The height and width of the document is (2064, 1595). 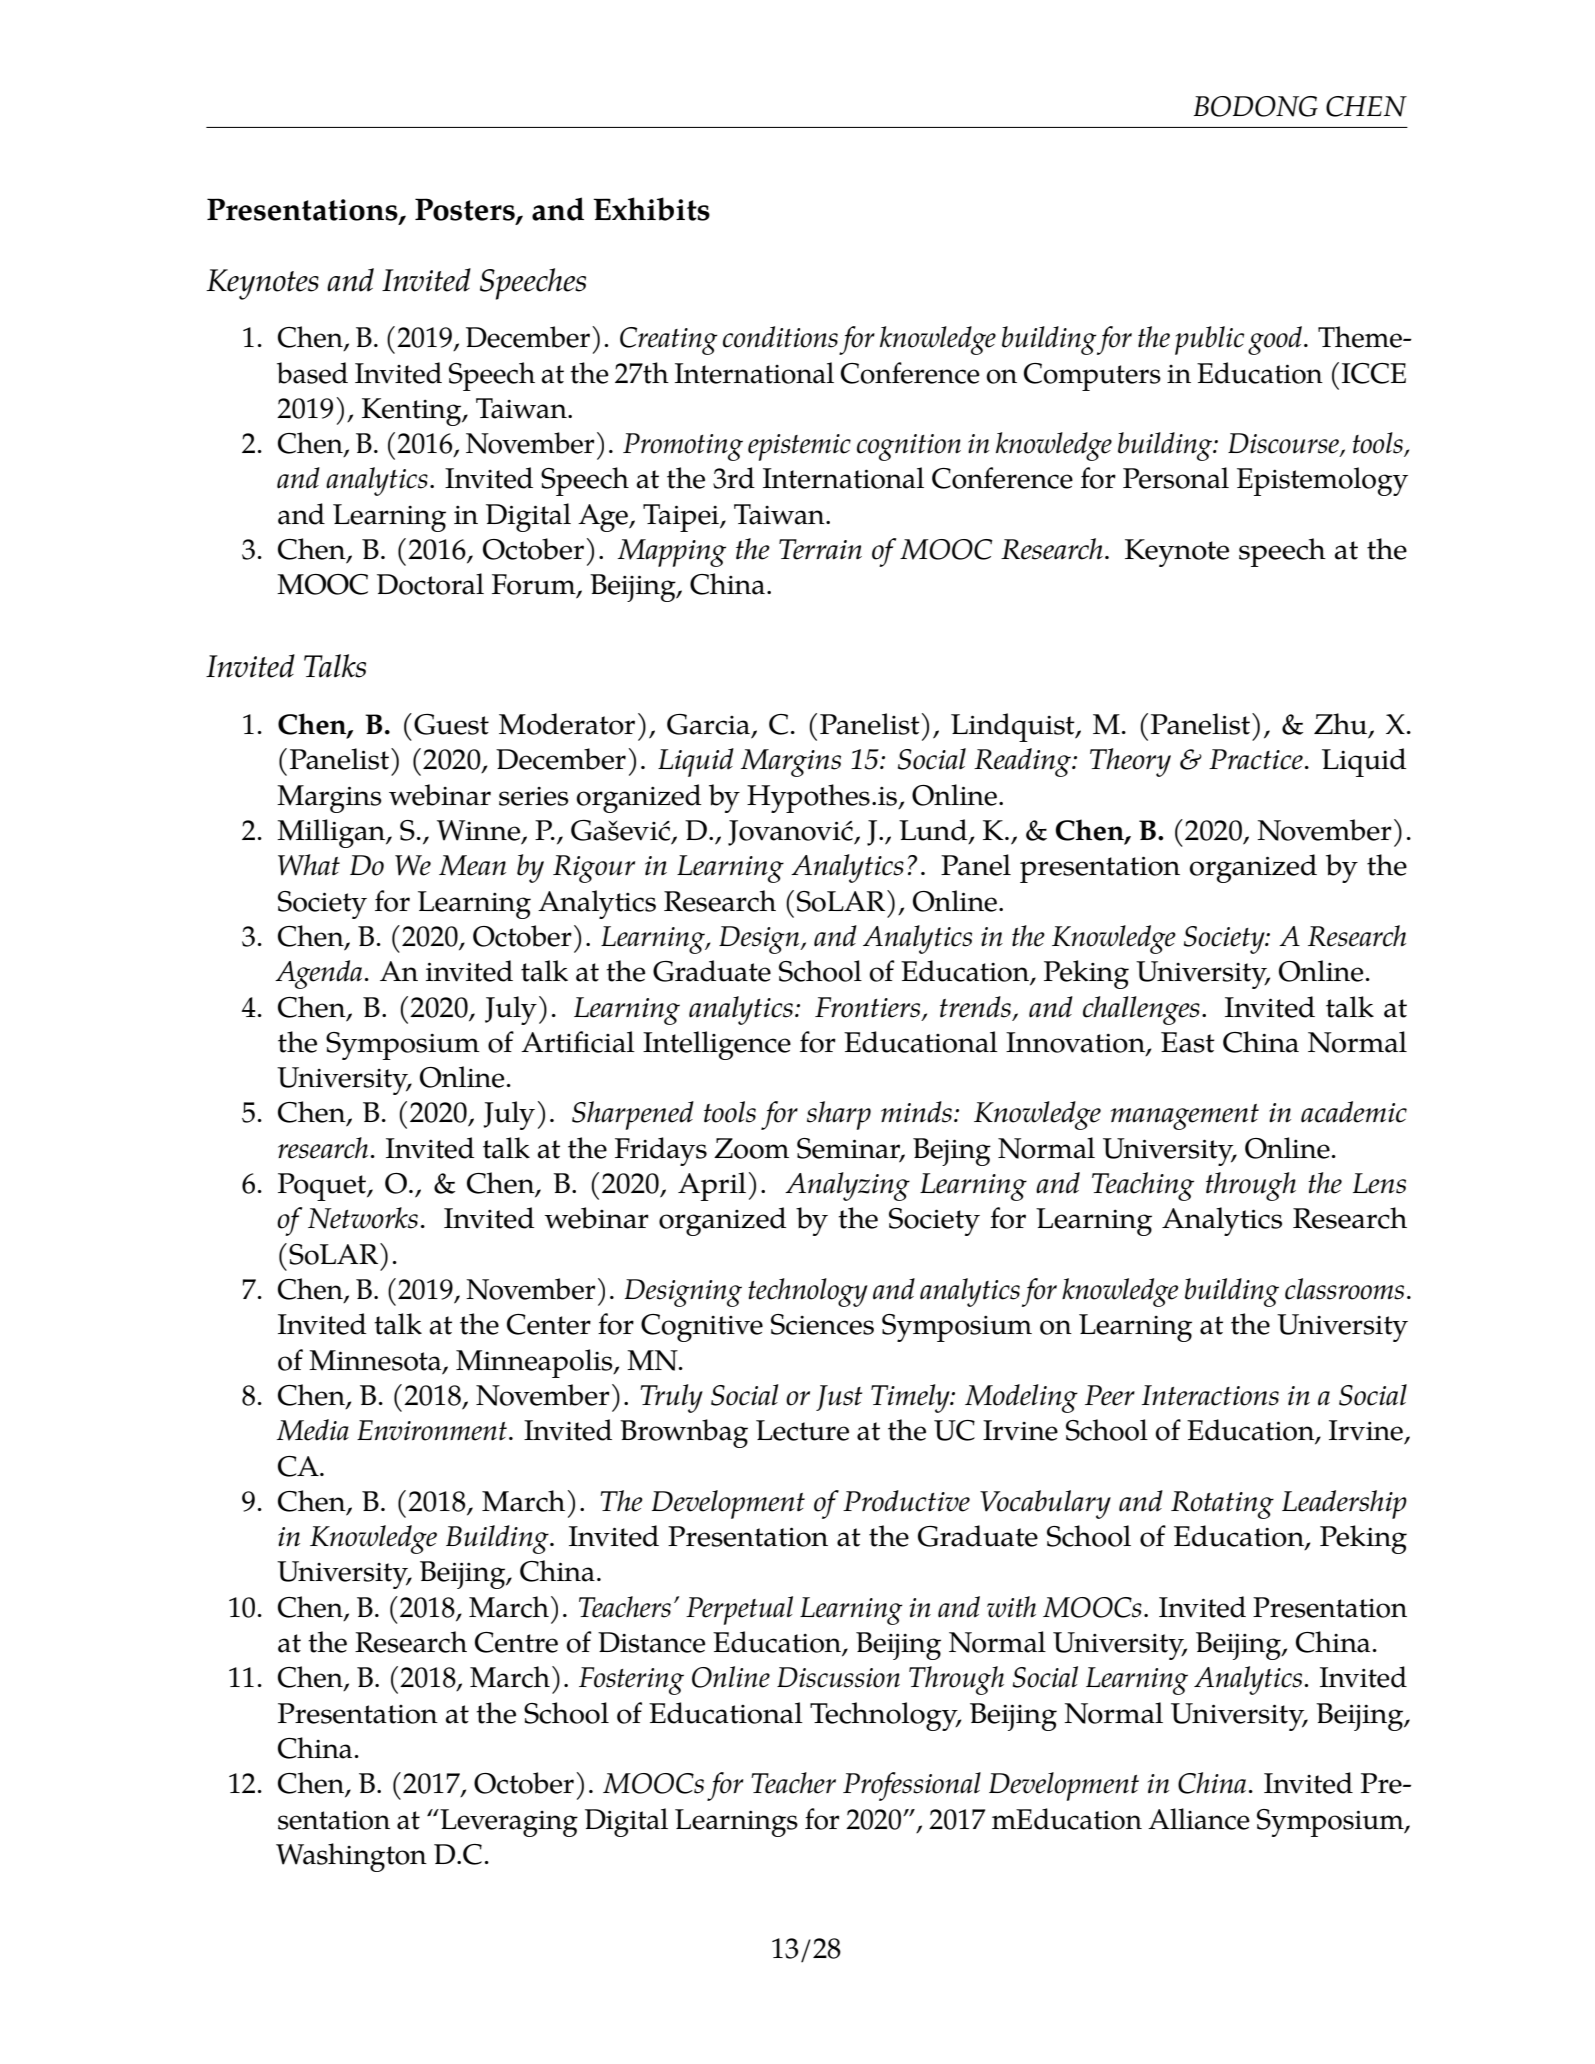 What do you see at coordinates (780, 337) in the document?
I see `conditions` at bounding box center [780, 337].
